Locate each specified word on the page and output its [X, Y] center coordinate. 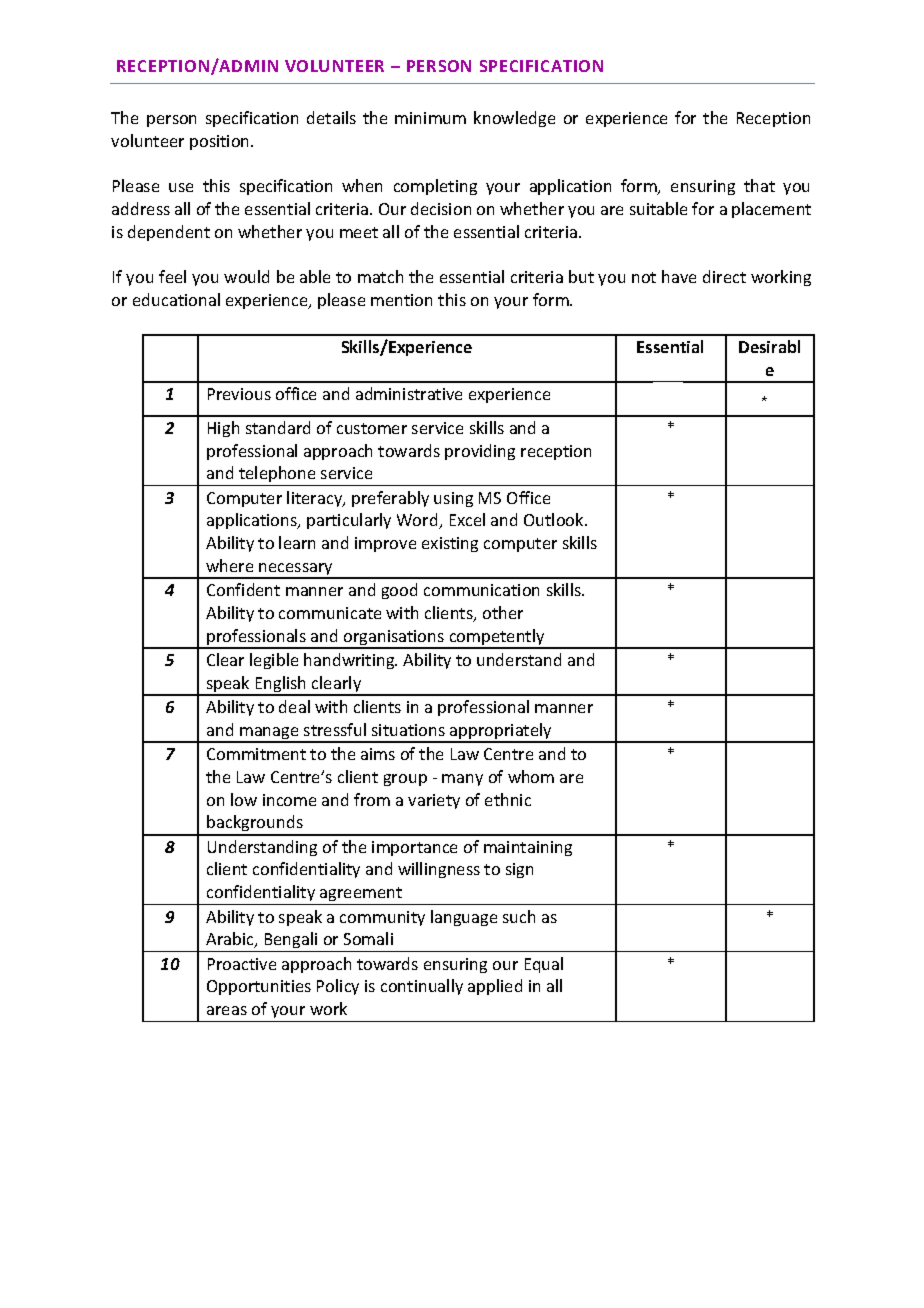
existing [450, 544]
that [759, 185]
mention [401, 300]
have [679, 276]
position [221, 142]
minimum [430, 118]
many [462, 780]
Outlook [555, 519]
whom [531, 776]
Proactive [242, 964]
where [229, 565]
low [244, 799]
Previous [239, 394]
